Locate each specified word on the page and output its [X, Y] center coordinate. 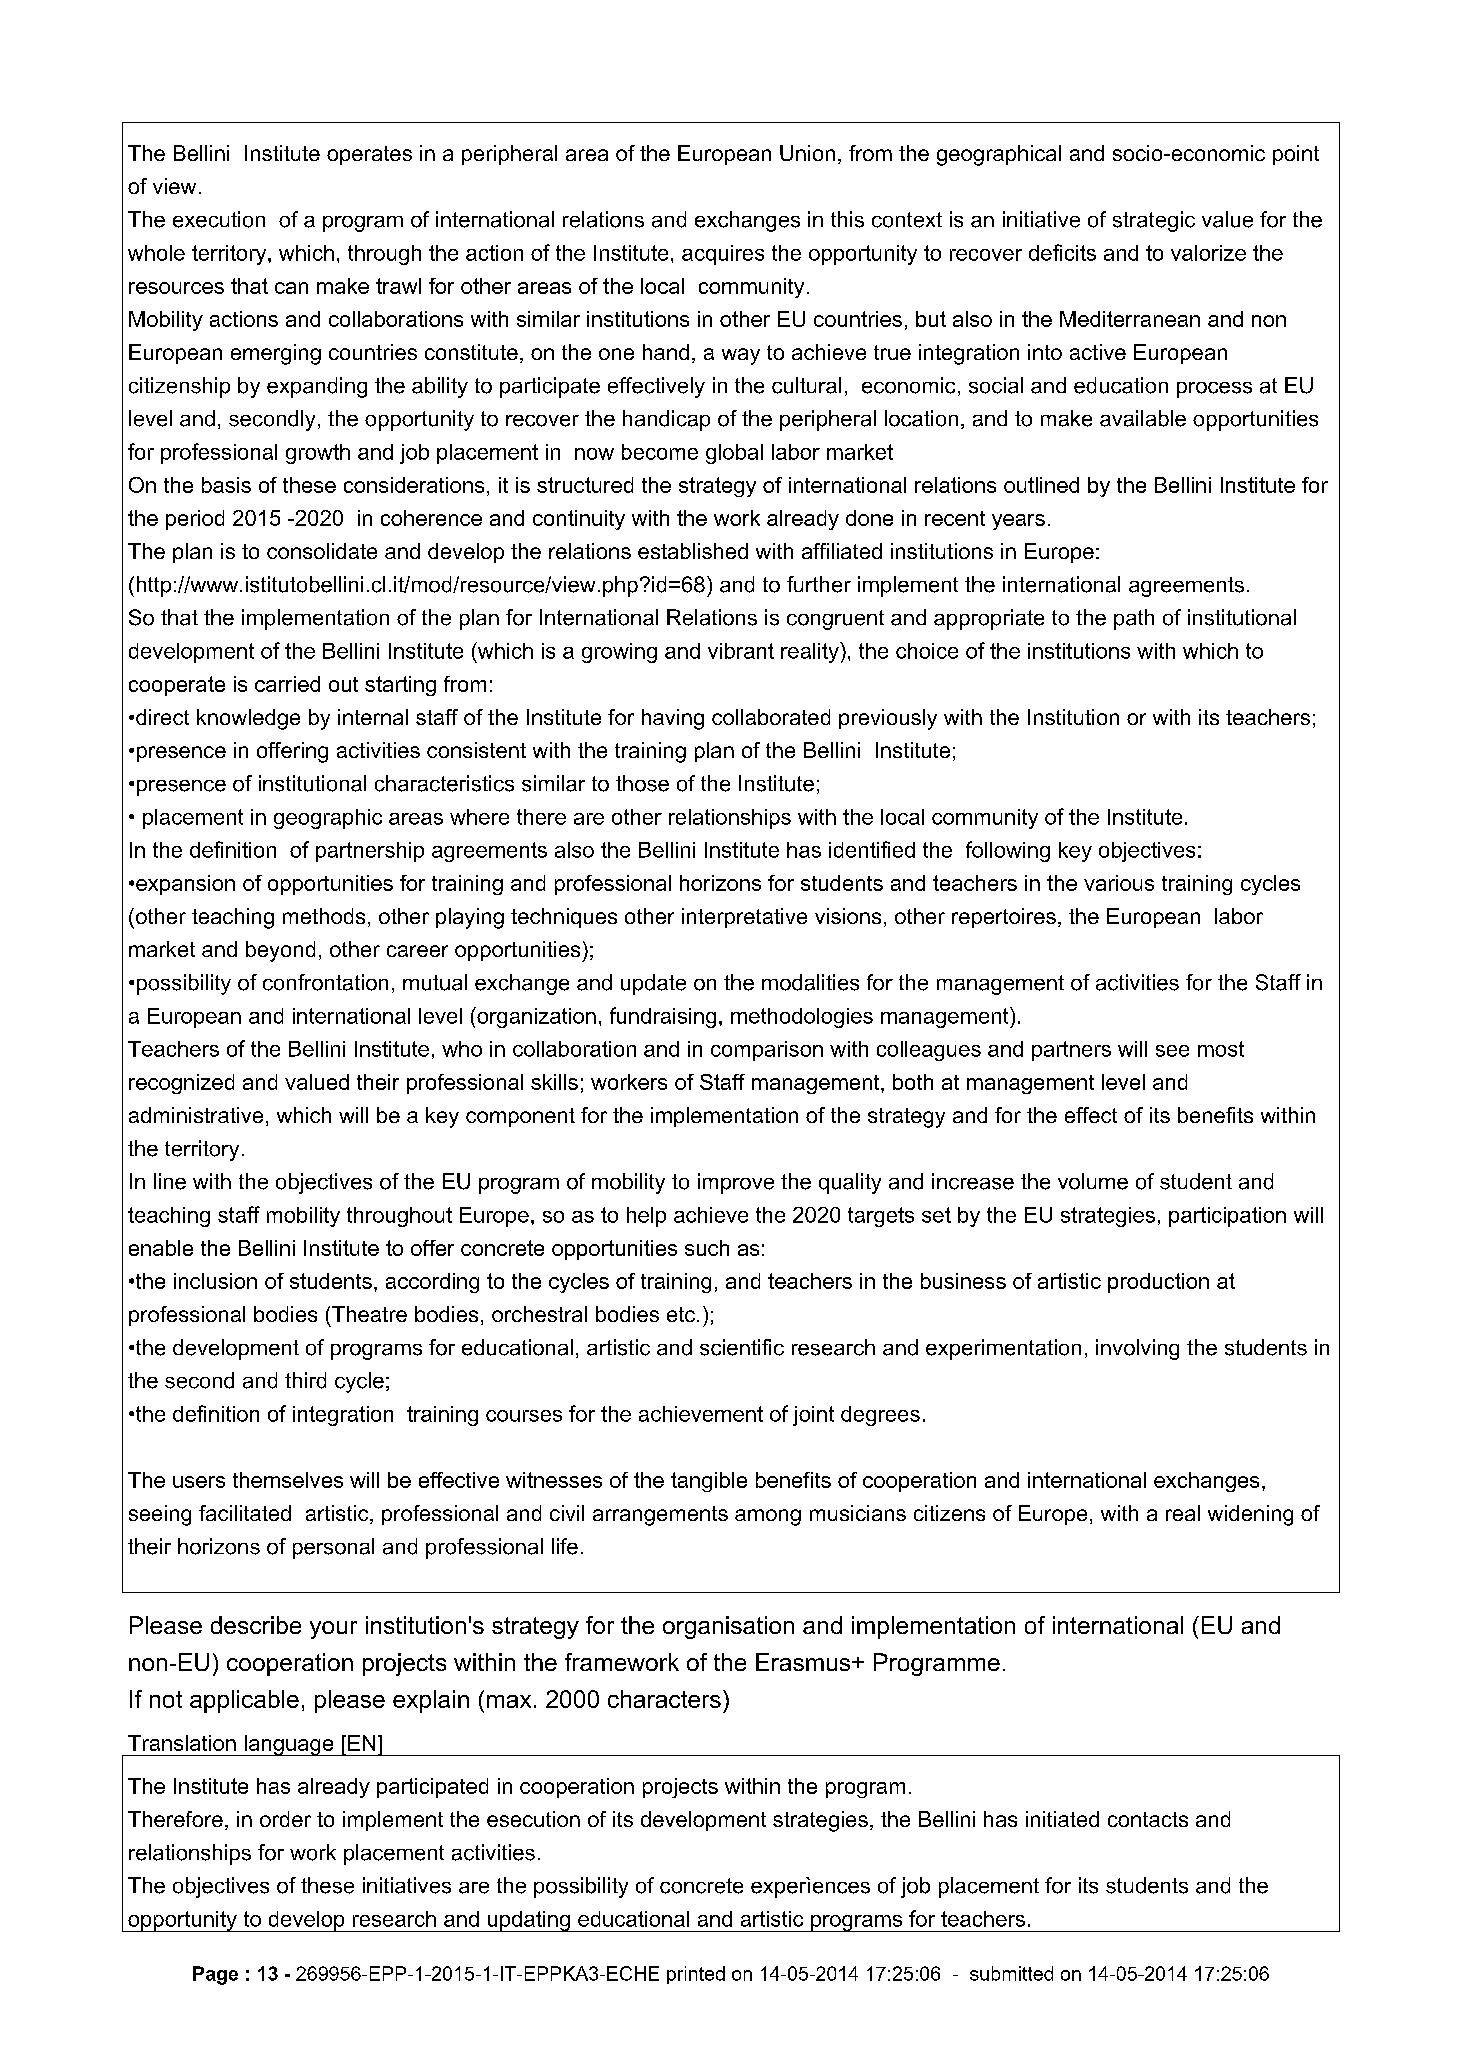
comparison [767, 1051]
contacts [1148, 1819]
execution [219, 219]
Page [215, 1975]
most [1221, 1049]
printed [696, 1975]
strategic [1154, 221]
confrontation [325, 982]
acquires [723, 255]
